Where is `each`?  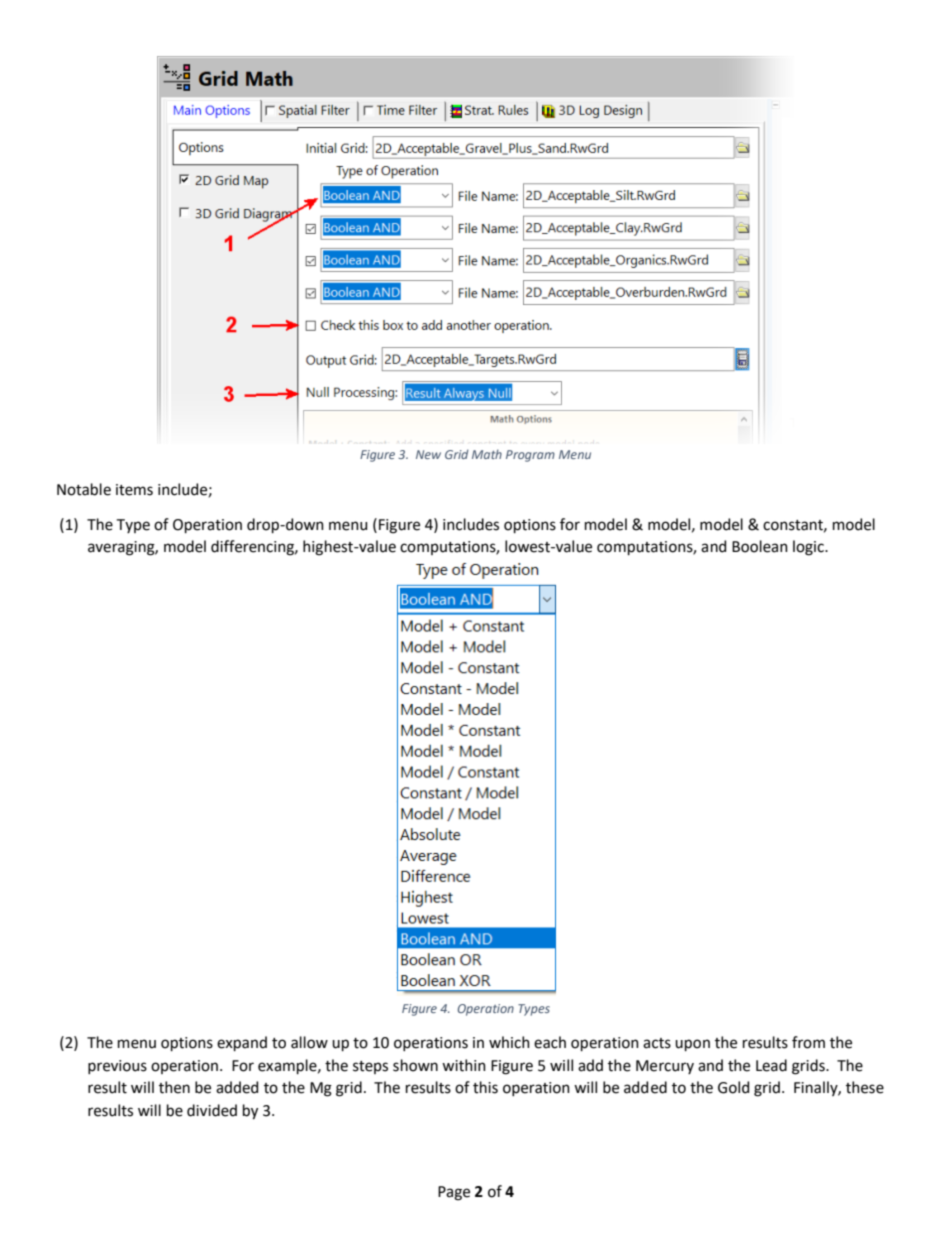
each is located at coordinates (550, 1042).
